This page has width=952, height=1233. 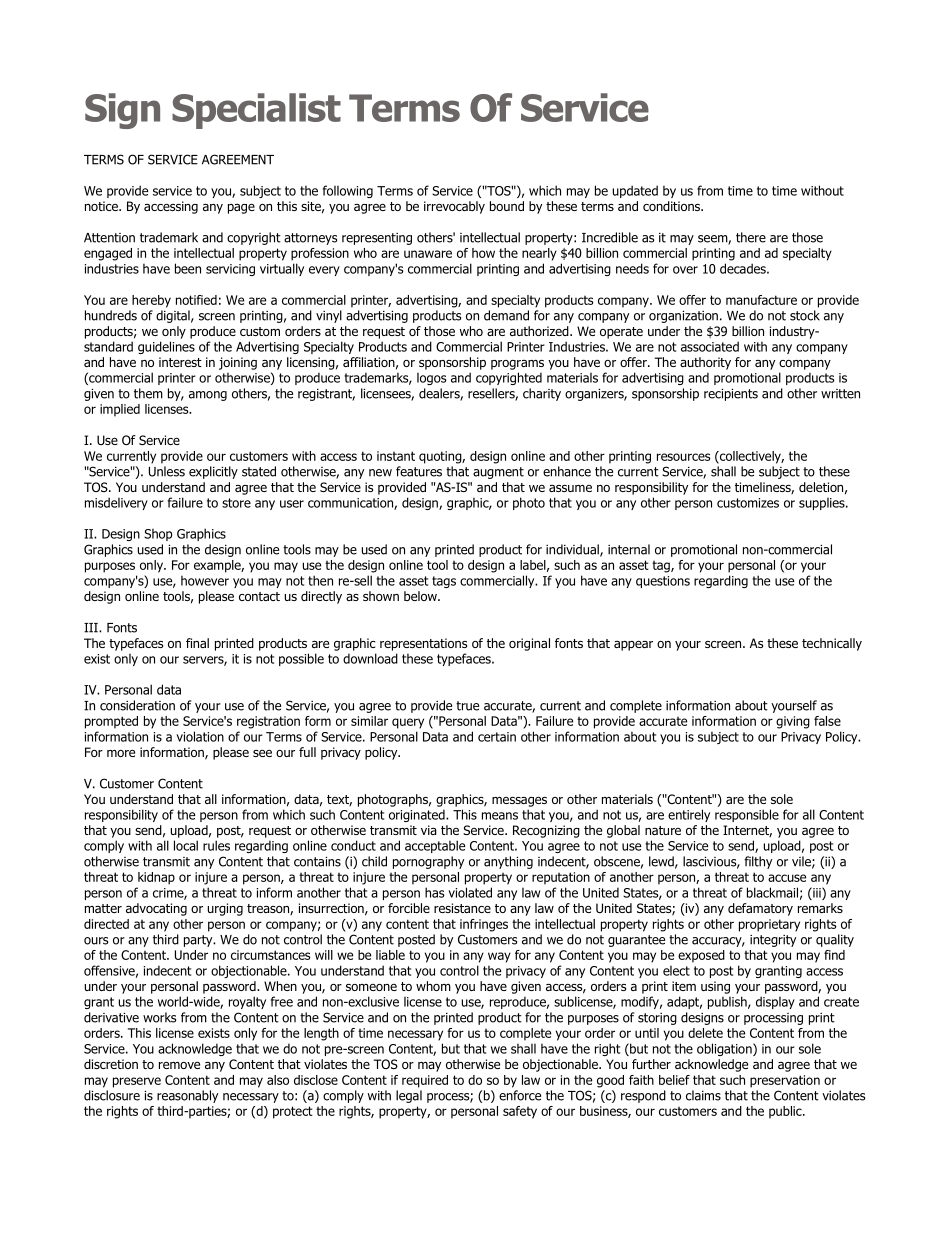 What do you see at coordinates (197, 643) in the page?
I see `final` at bounding box center [197, 643].
